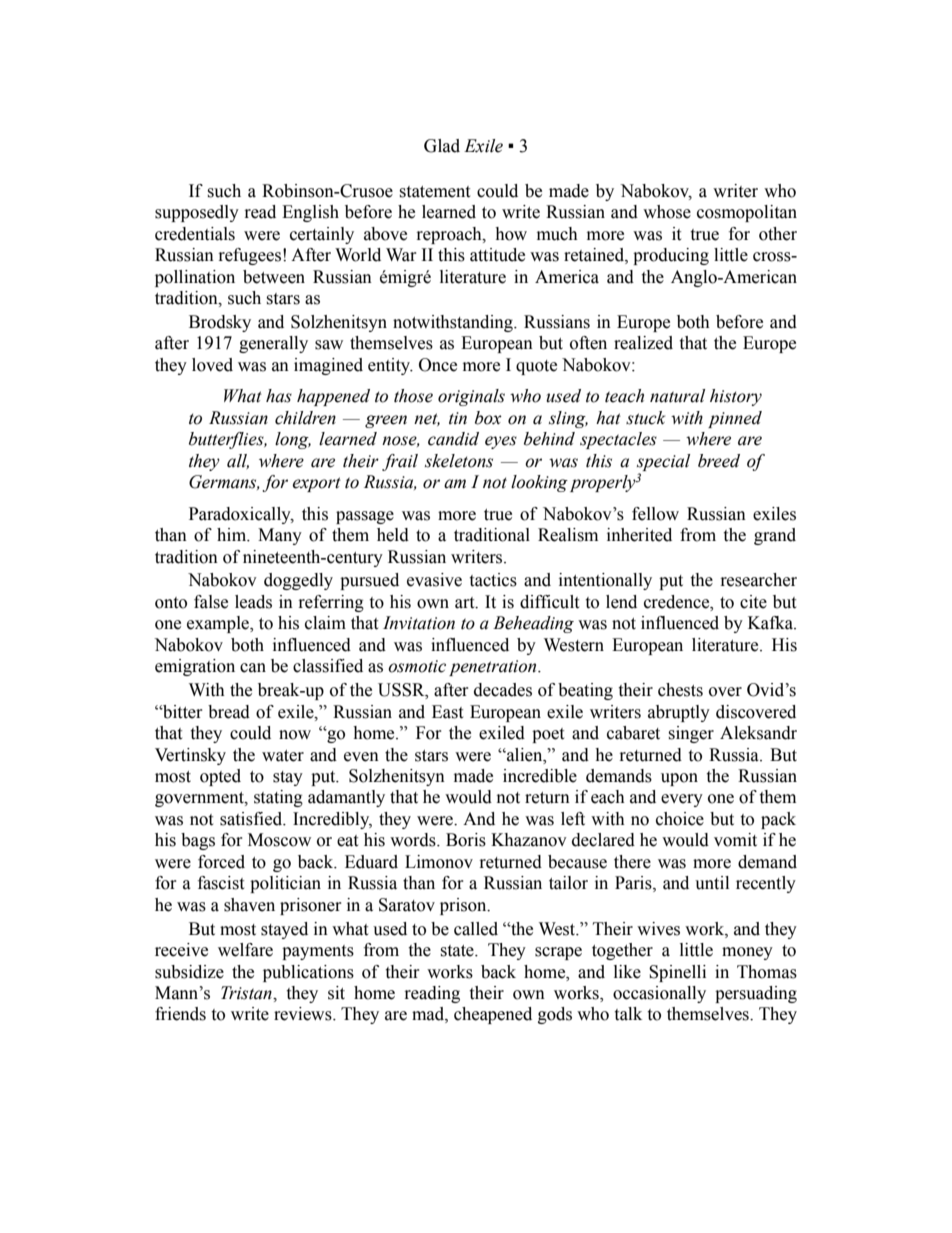 The width and height of the screenshot is (952, 1233). Describe the element at coordinates (293, 440) in the screenshot. I see `long` at that location.
